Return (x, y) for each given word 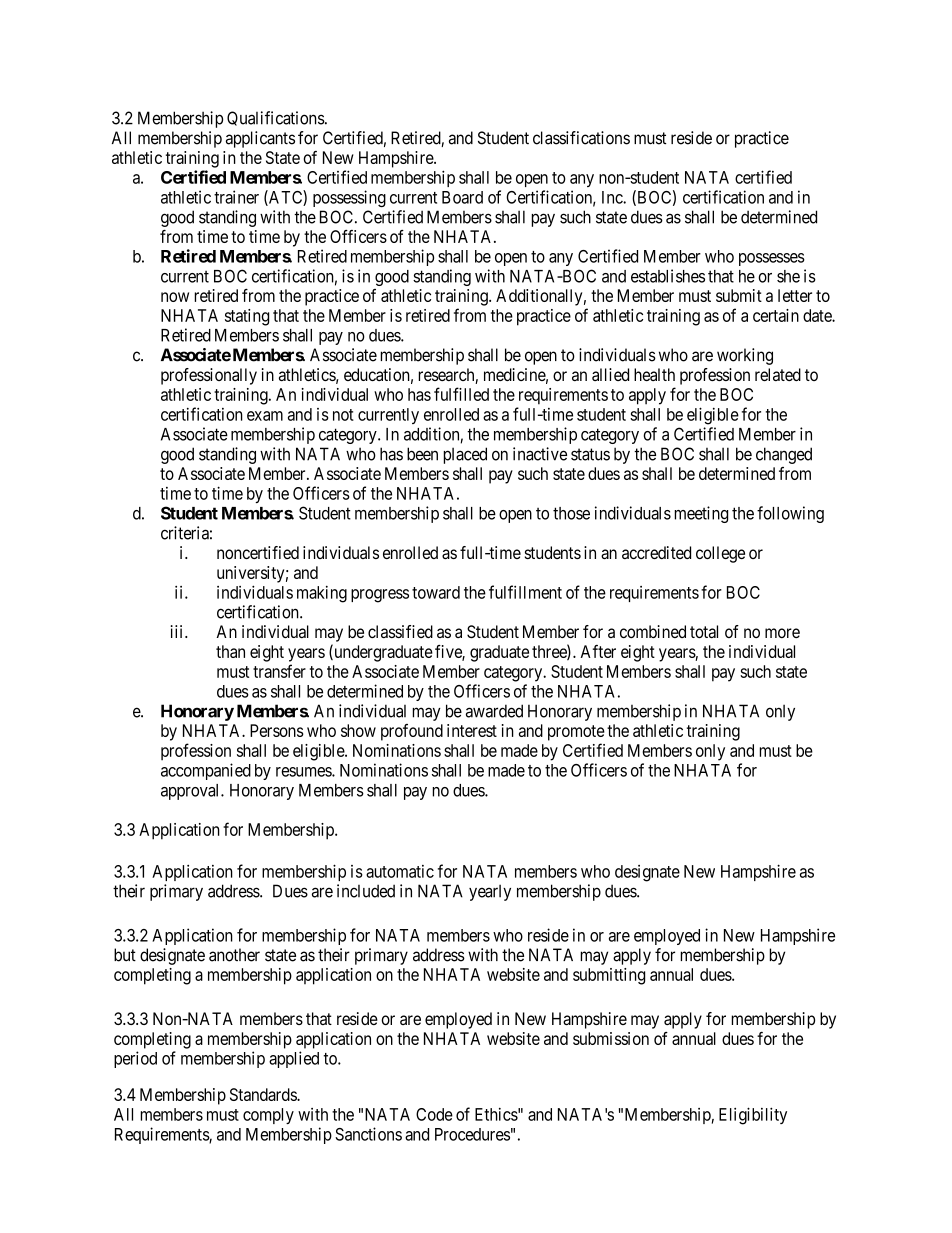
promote (576, 733)
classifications (581, 138)
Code (434, 1114)
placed (465, 455)
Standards (264, 1094)
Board (462, 197)
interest (472, 730)
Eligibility (753, 1116)
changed (784, 455)
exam (265, 416)
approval (191, 792)
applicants (260, 139)
